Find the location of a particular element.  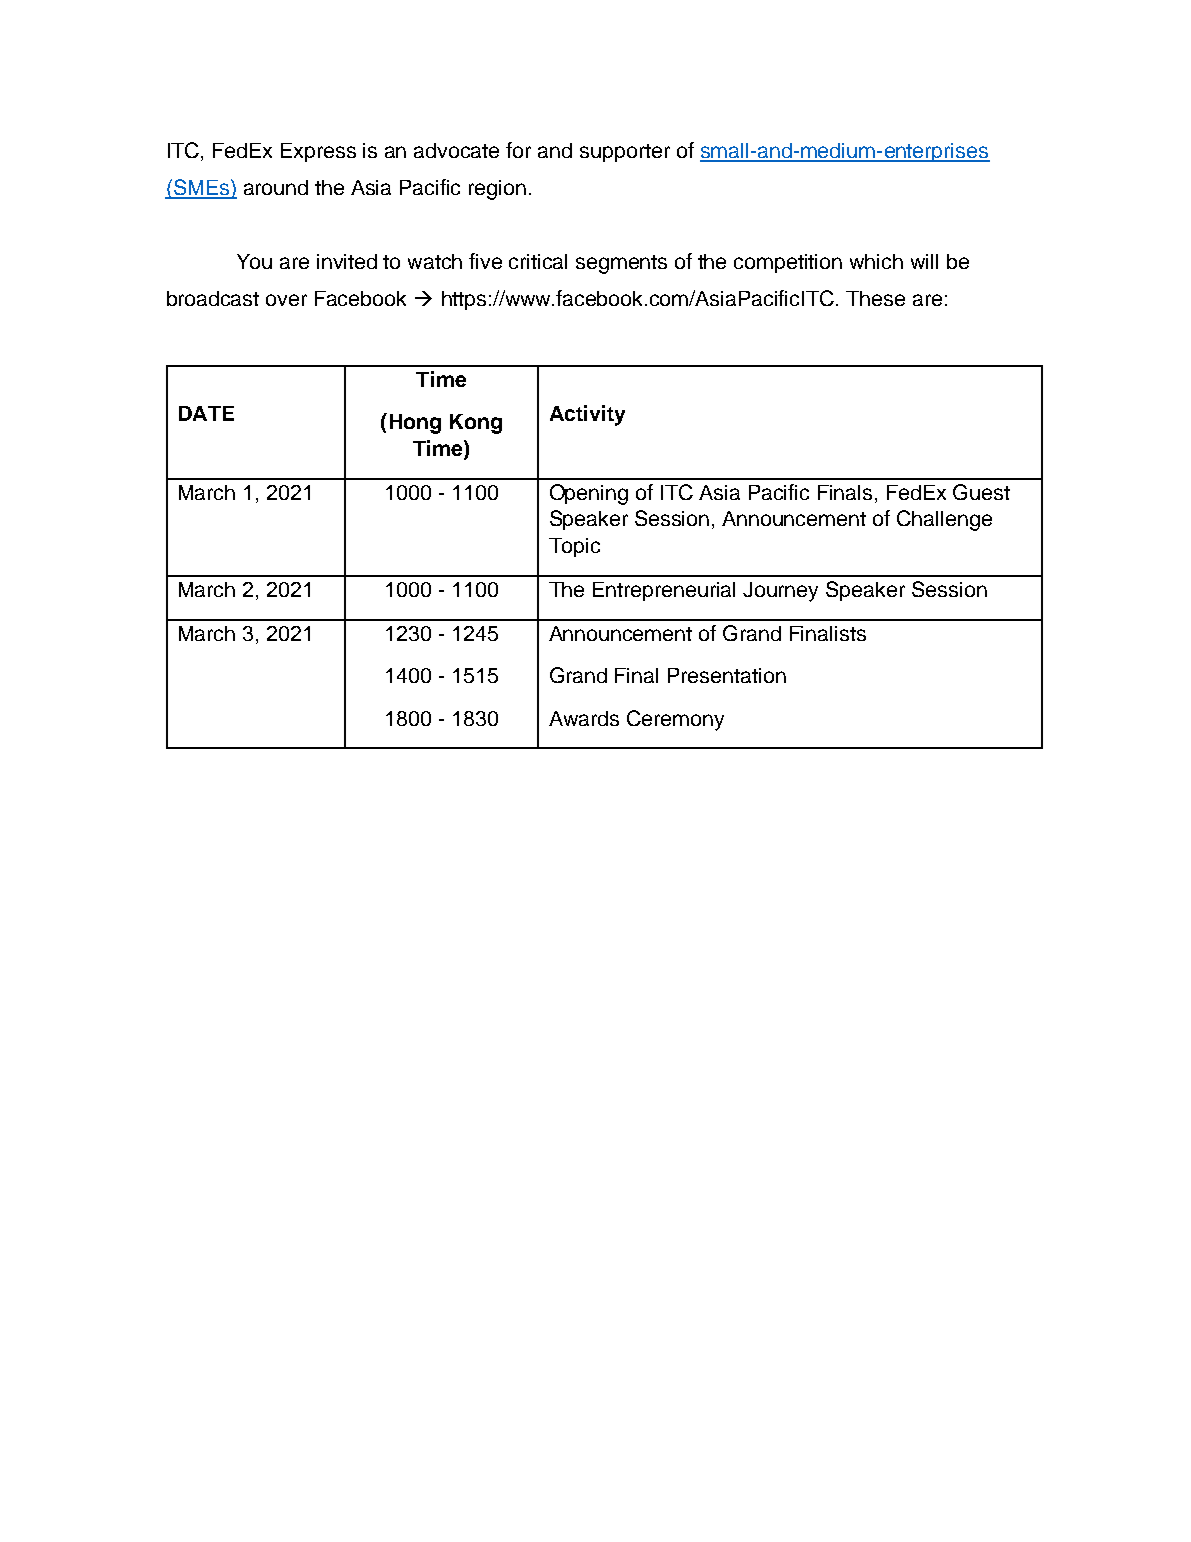

Express is located at coordinates (318, 152).
